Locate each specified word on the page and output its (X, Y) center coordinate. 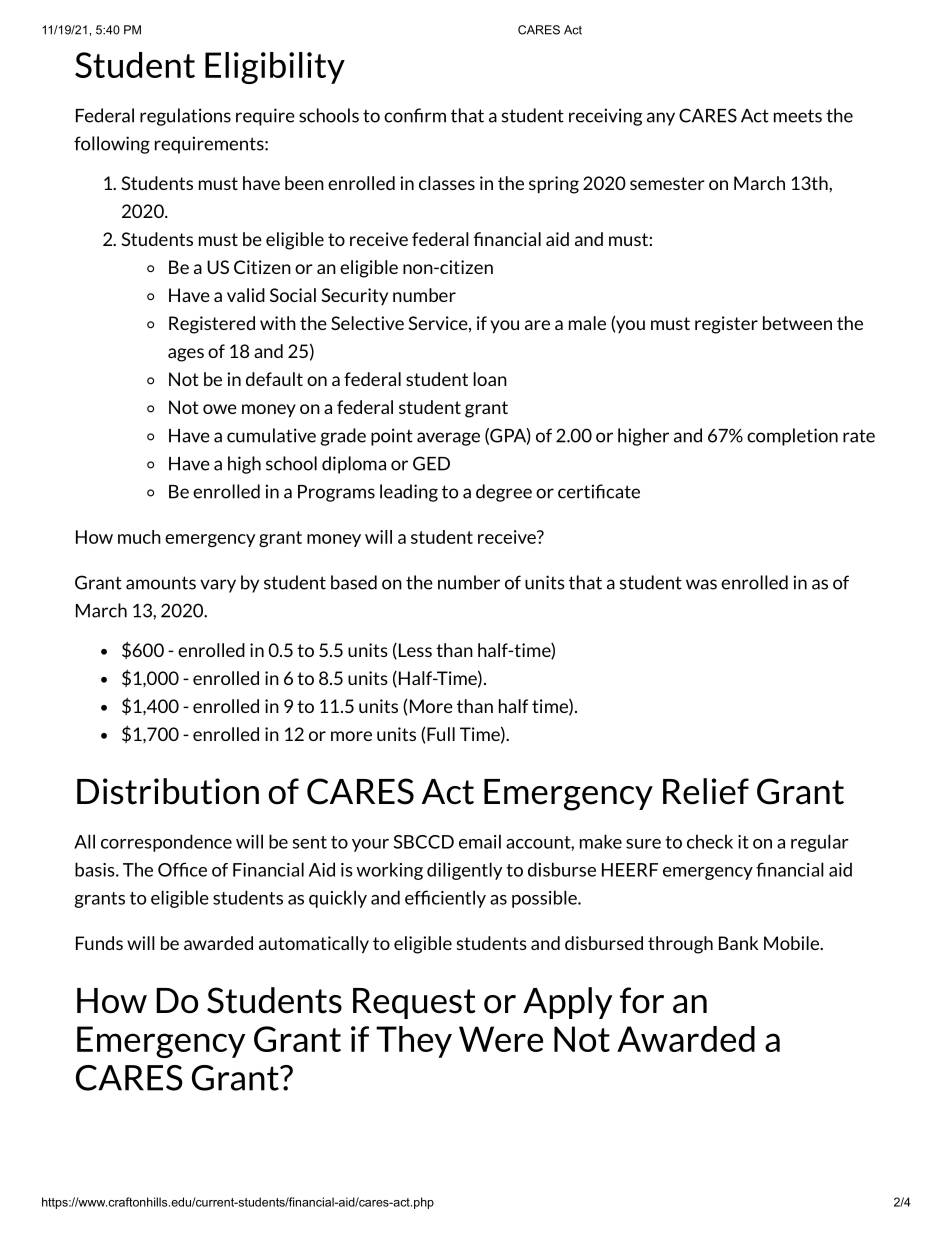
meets (798, 116)
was (701, 584)
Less (414, 651)
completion (792, 437)
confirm (415, 115)
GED (431, 463)
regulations (185, 117)
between (797, 323)
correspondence (166, 843)
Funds (99, 943)
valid (246, 295)
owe (220, 409)
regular (820, 843)
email (480, 841)
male (587, 323)
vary (218, 586)
